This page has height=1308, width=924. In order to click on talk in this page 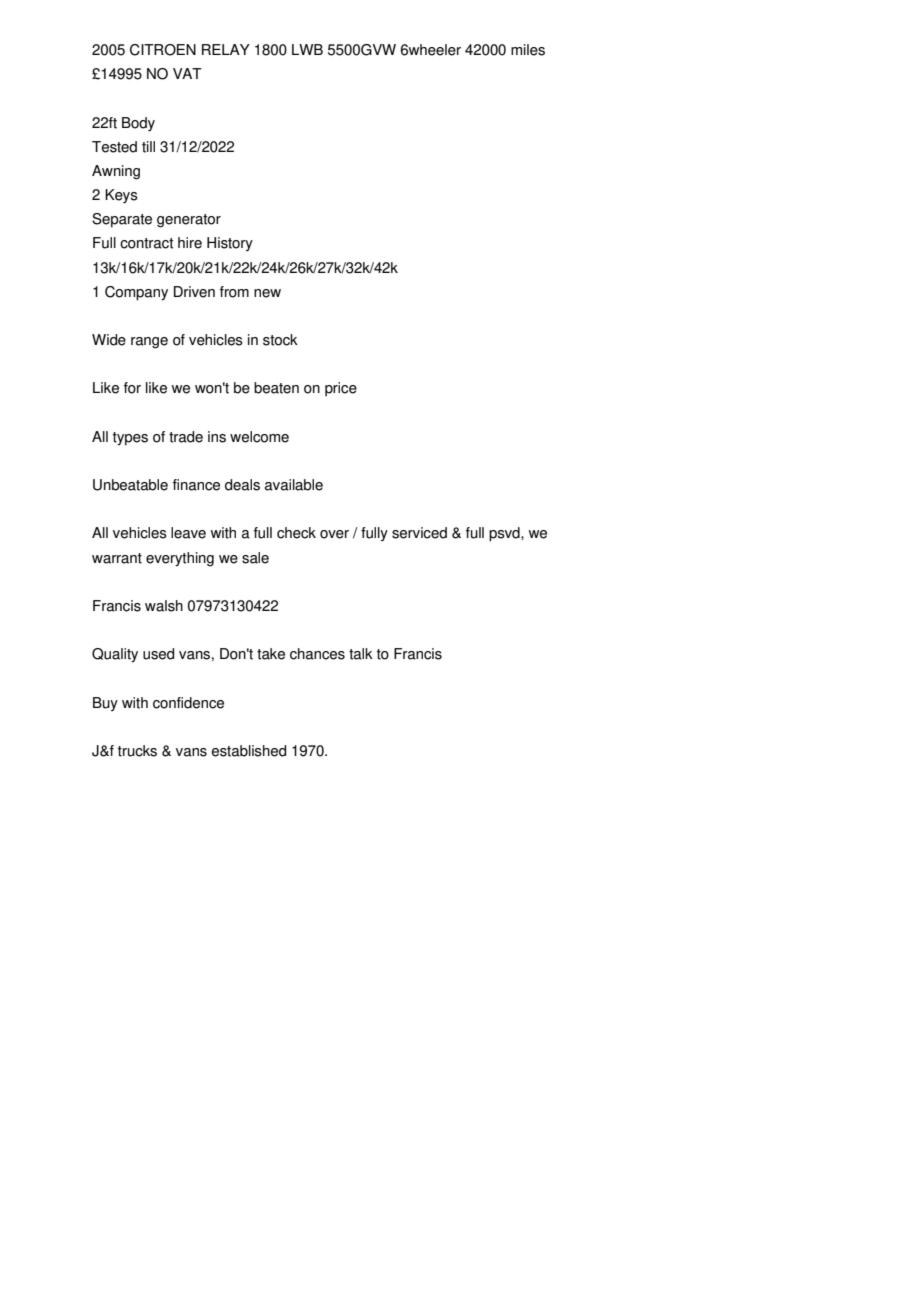, I will do `click(361, 654)`.
